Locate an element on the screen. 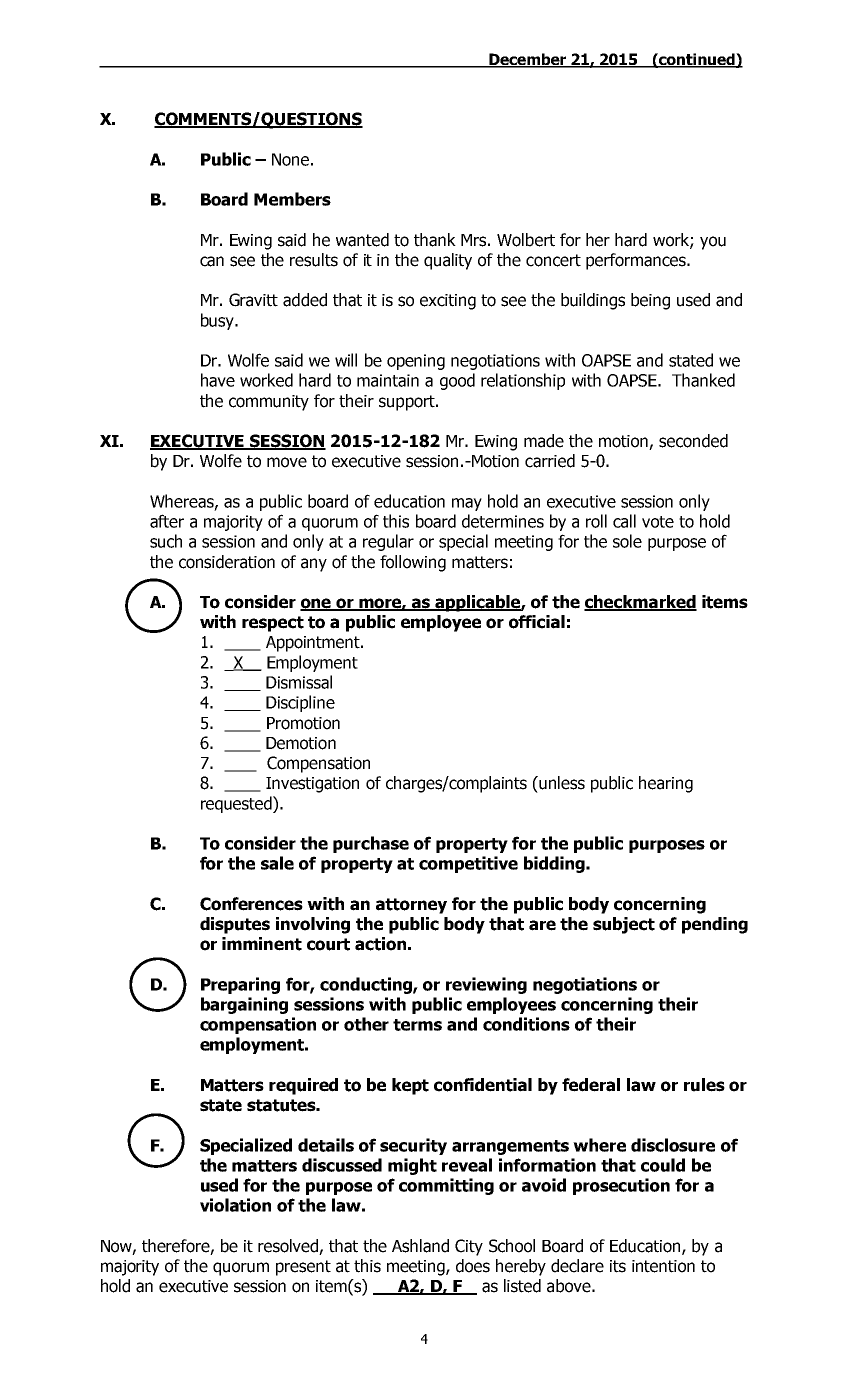  Discipline is located at coordinates (300, 703).
